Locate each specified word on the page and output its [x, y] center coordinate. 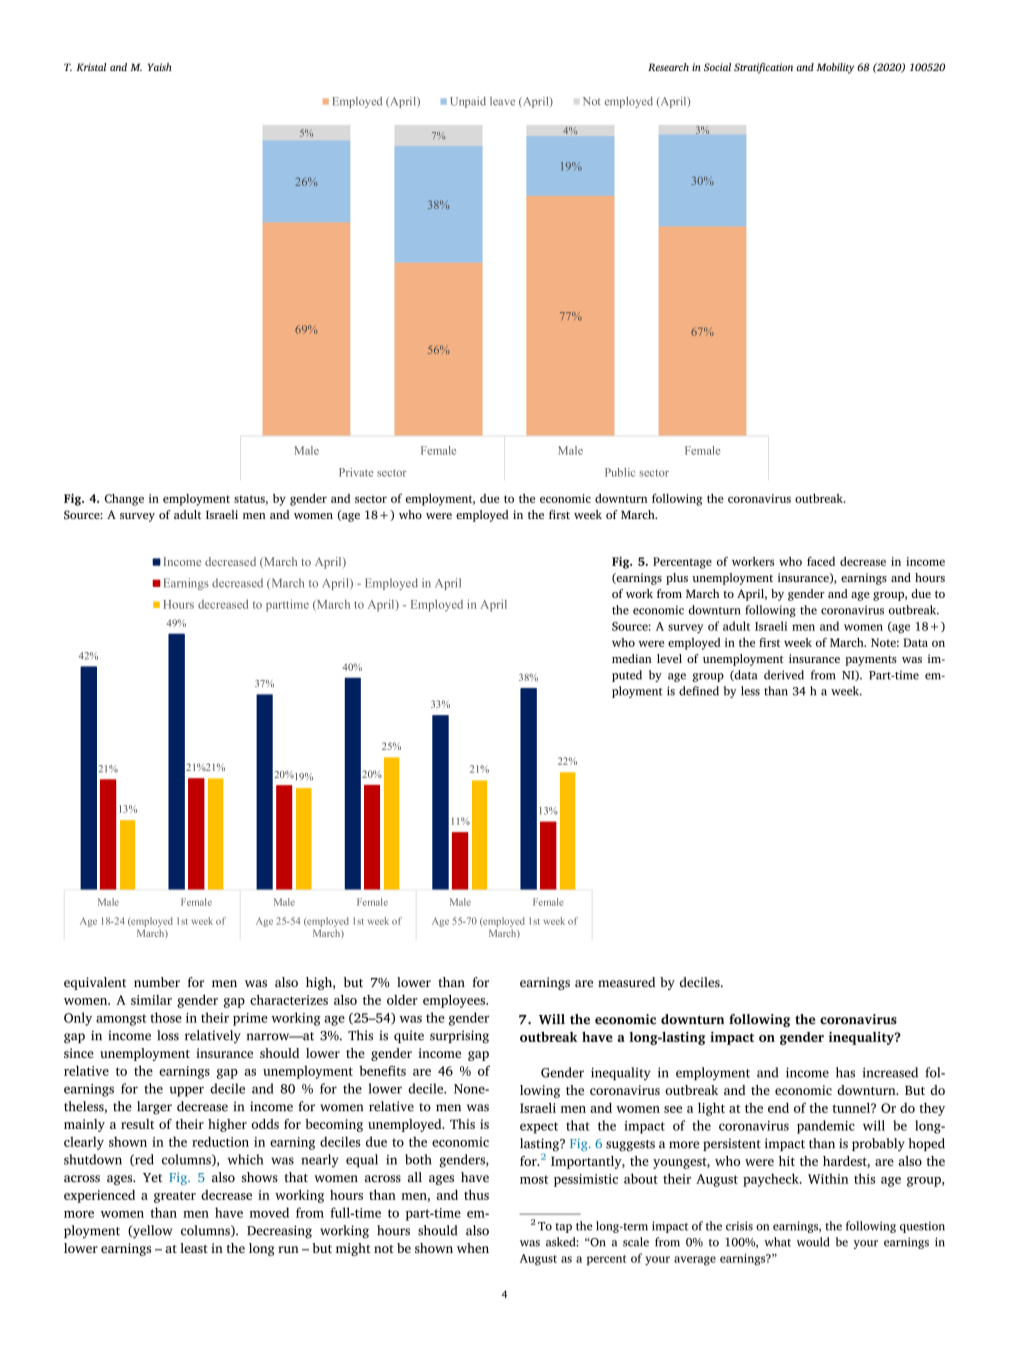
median [632, 658]
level [669, 658]
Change [124, 500]
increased [890, 1072]
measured [626, 982]
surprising [459, 1037]
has [845, 1072]
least [194, 1248]
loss [168, 1035]
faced [821, 561]
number [157, 982]
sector [371, 499]
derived [784, 675]
